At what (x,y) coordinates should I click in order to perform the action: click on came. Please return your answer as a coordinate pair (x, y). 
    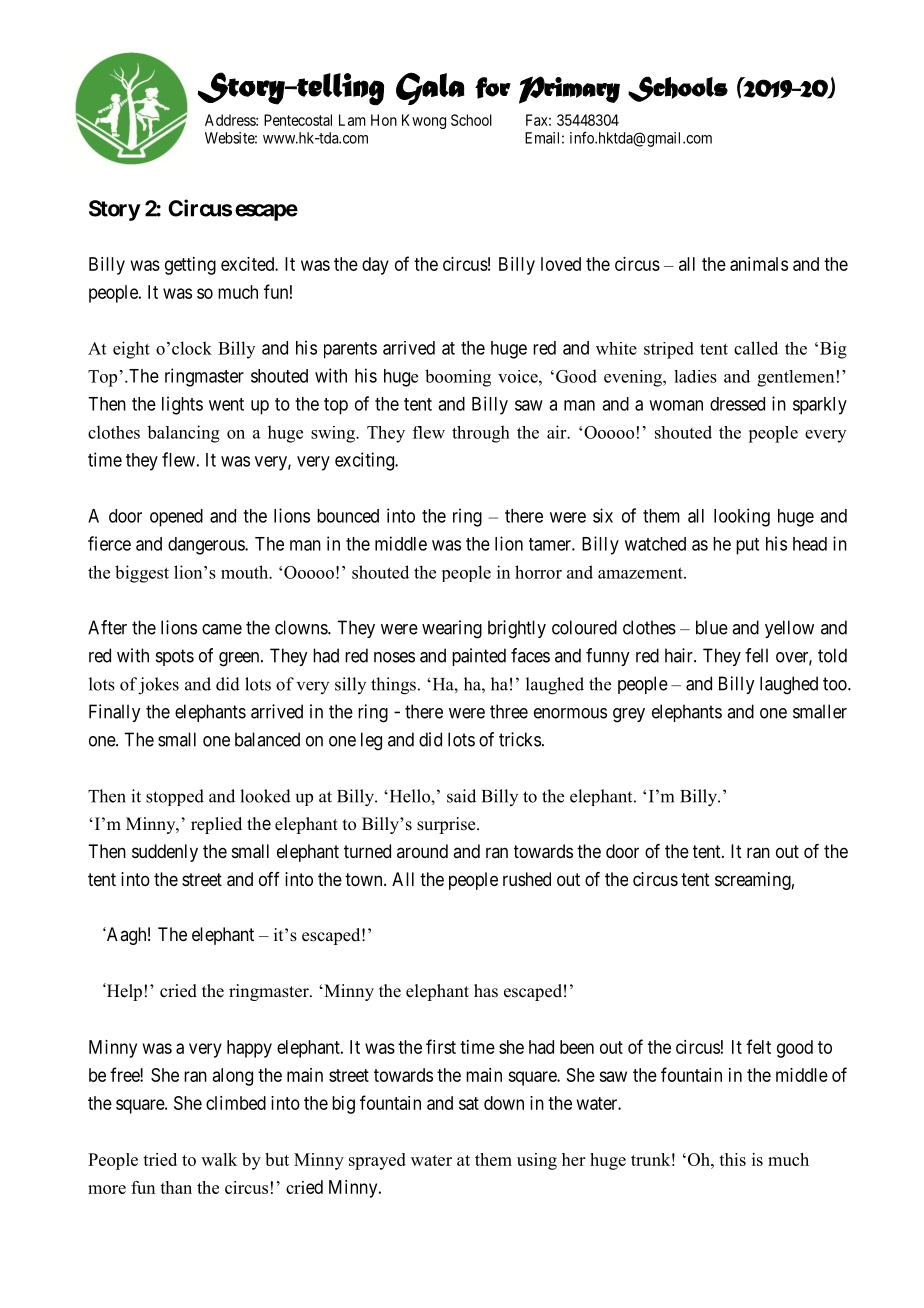
    Looking at the image, I should click on (222, 629).
